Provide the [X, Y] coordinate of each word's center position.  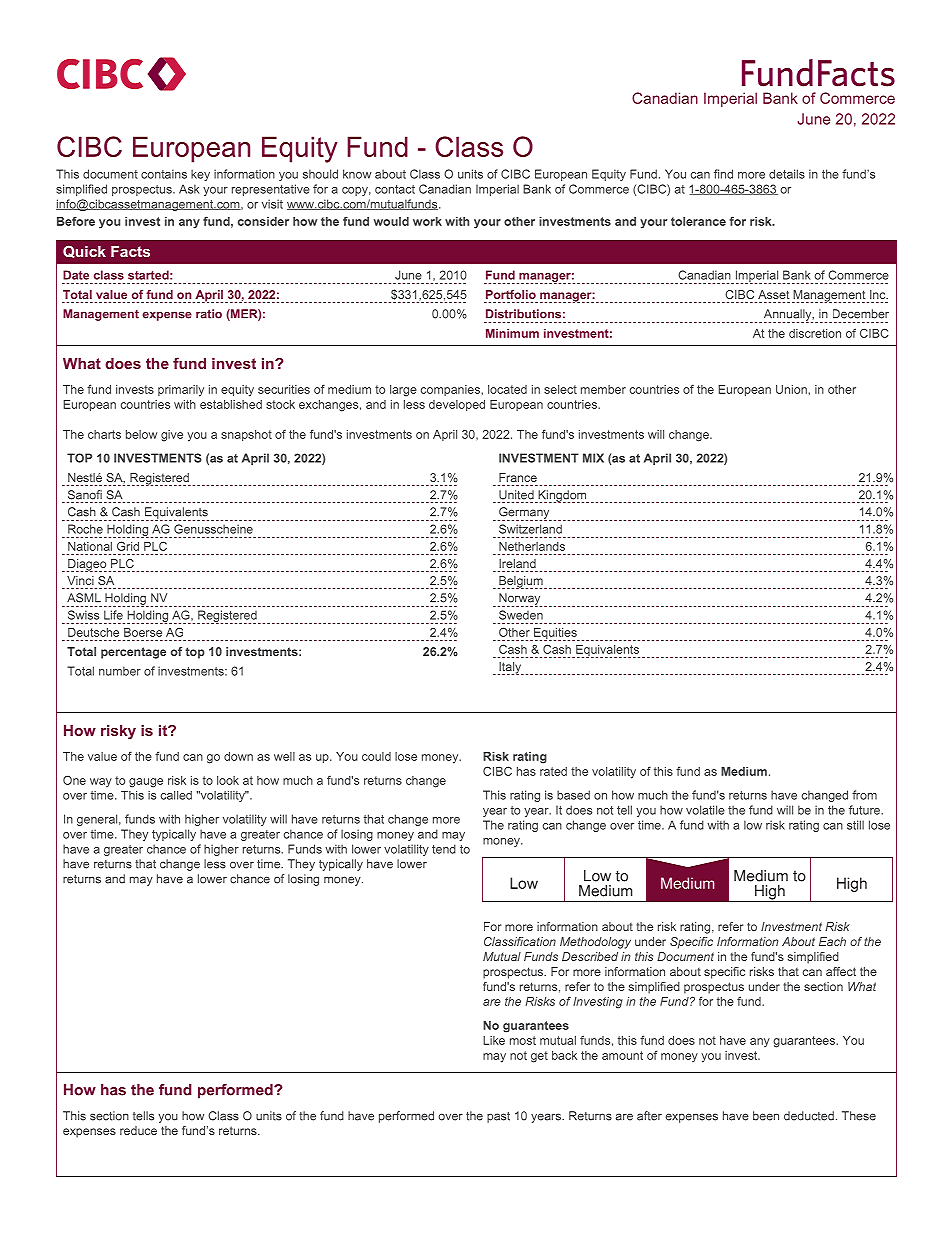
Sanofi [85, 495]
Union [792, 389]
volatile [705, 810]
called [176, 795]
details [787, 174]
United [516, 495]
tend [444, 849]
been [766, 1116]
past [498, 1117]
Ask [189, 189]
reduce [138, 1130]
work [427, 221]
